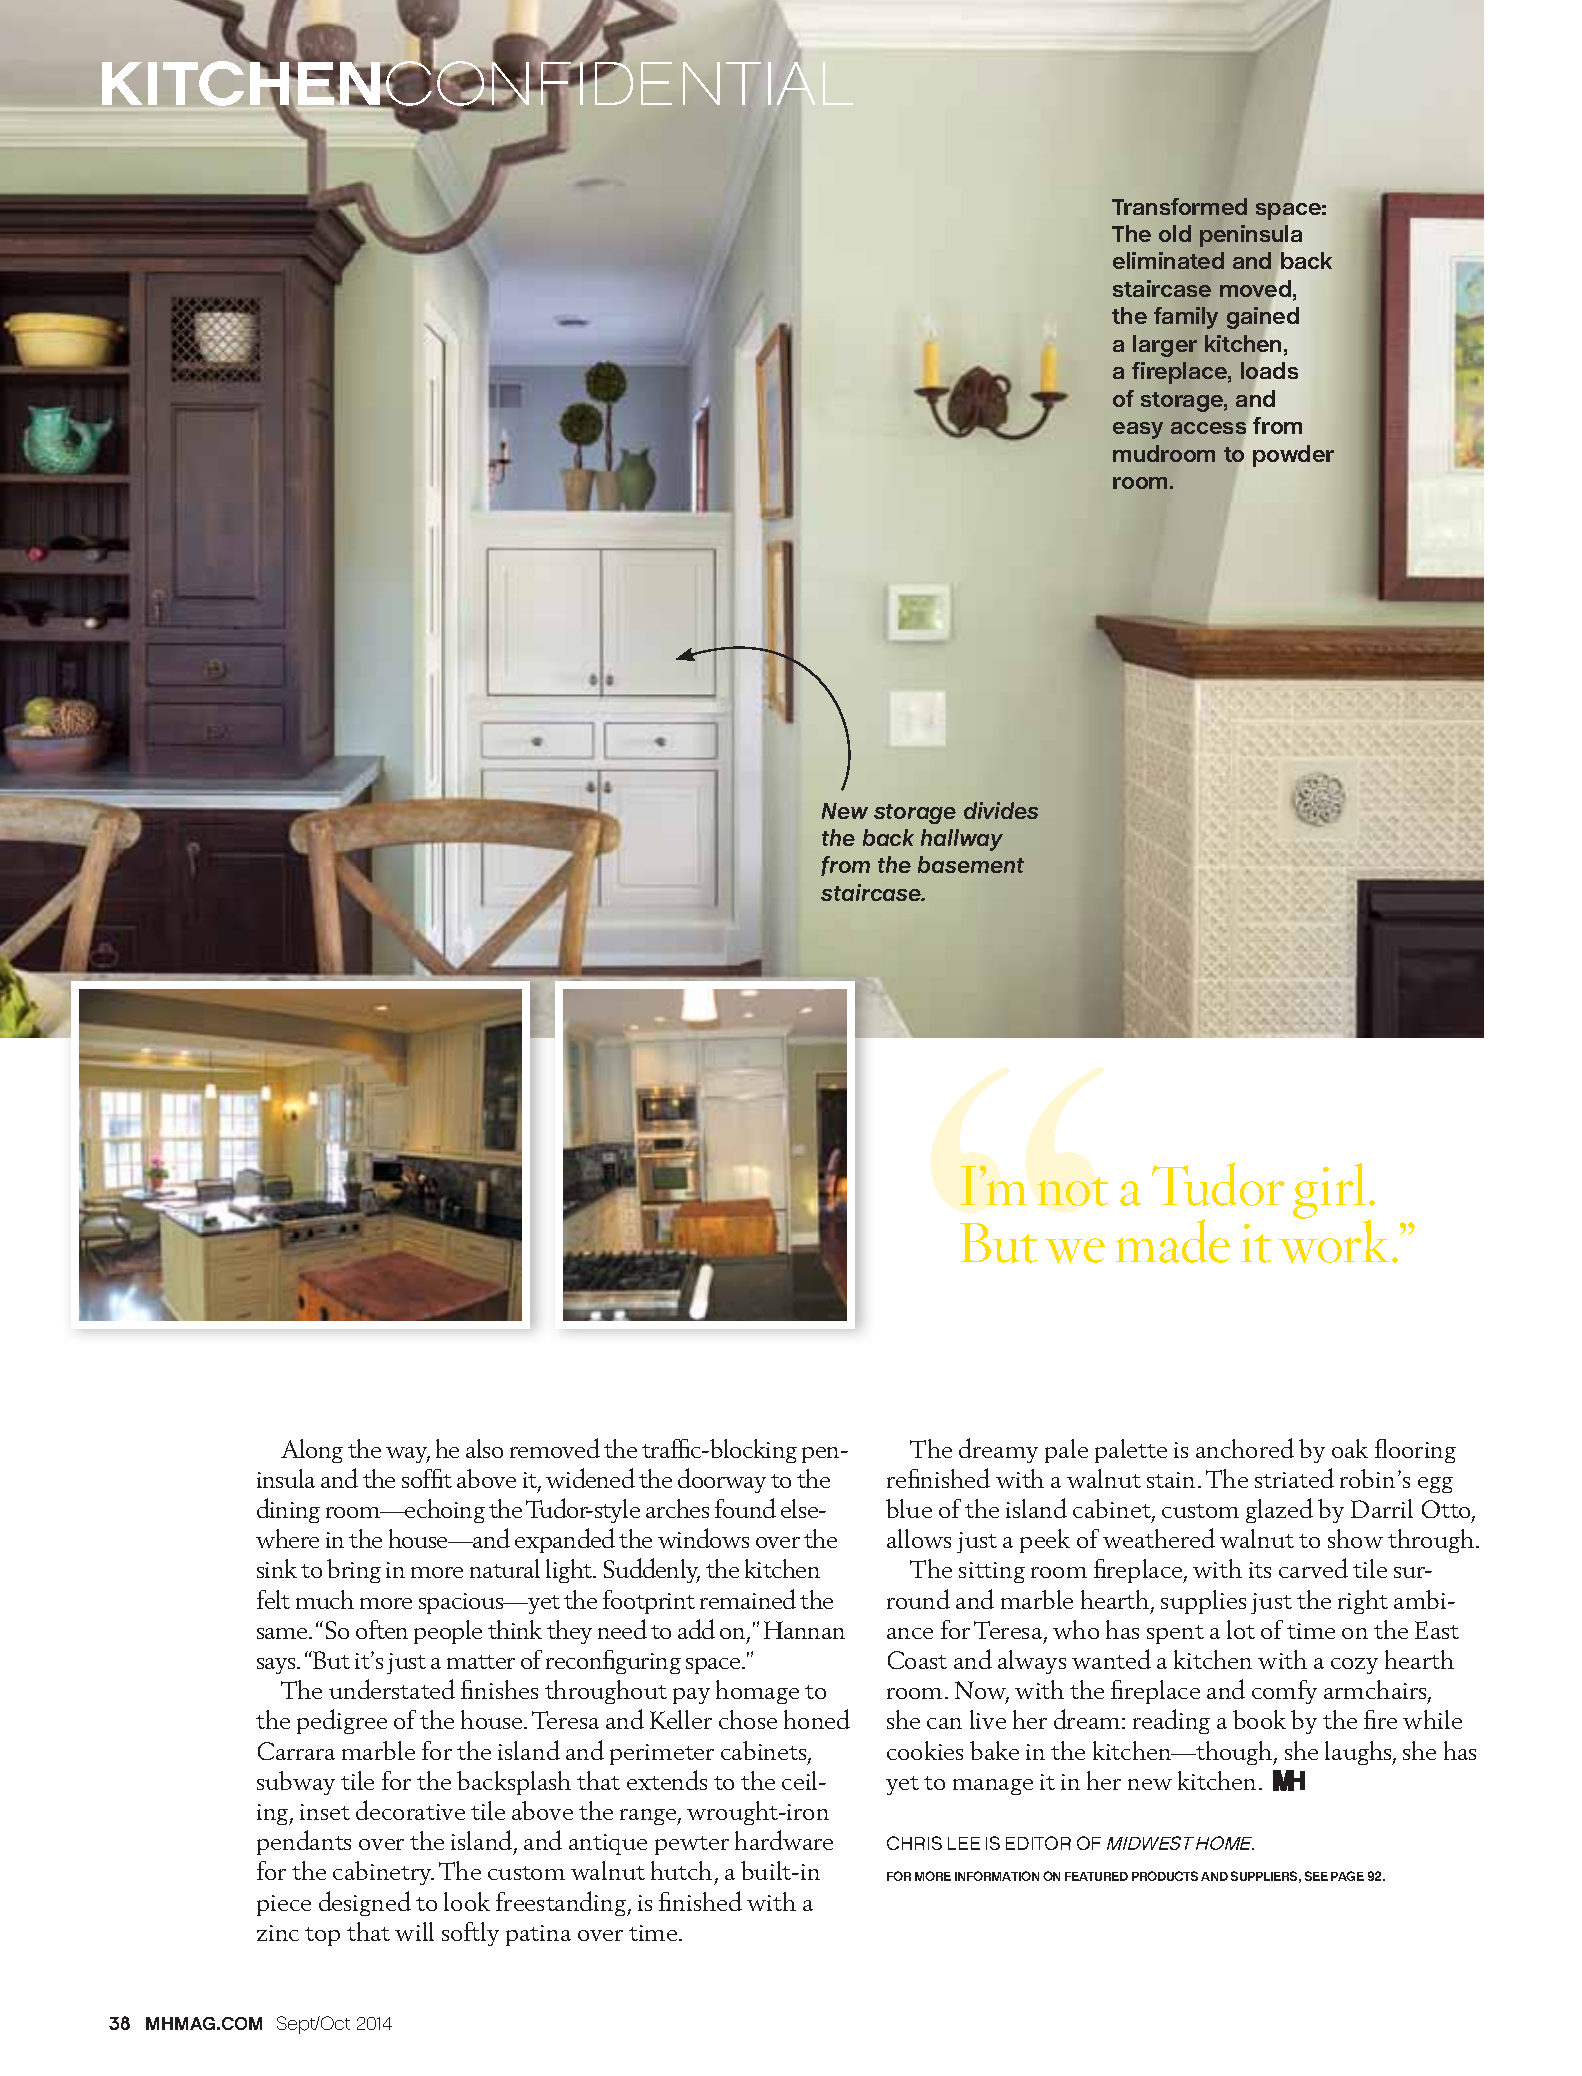 This screenshot has height=2076, width=1582. What do you see at coordinates (1175, 233) in the screenshot?
I see `old` at bounding box center [1175, 233].
